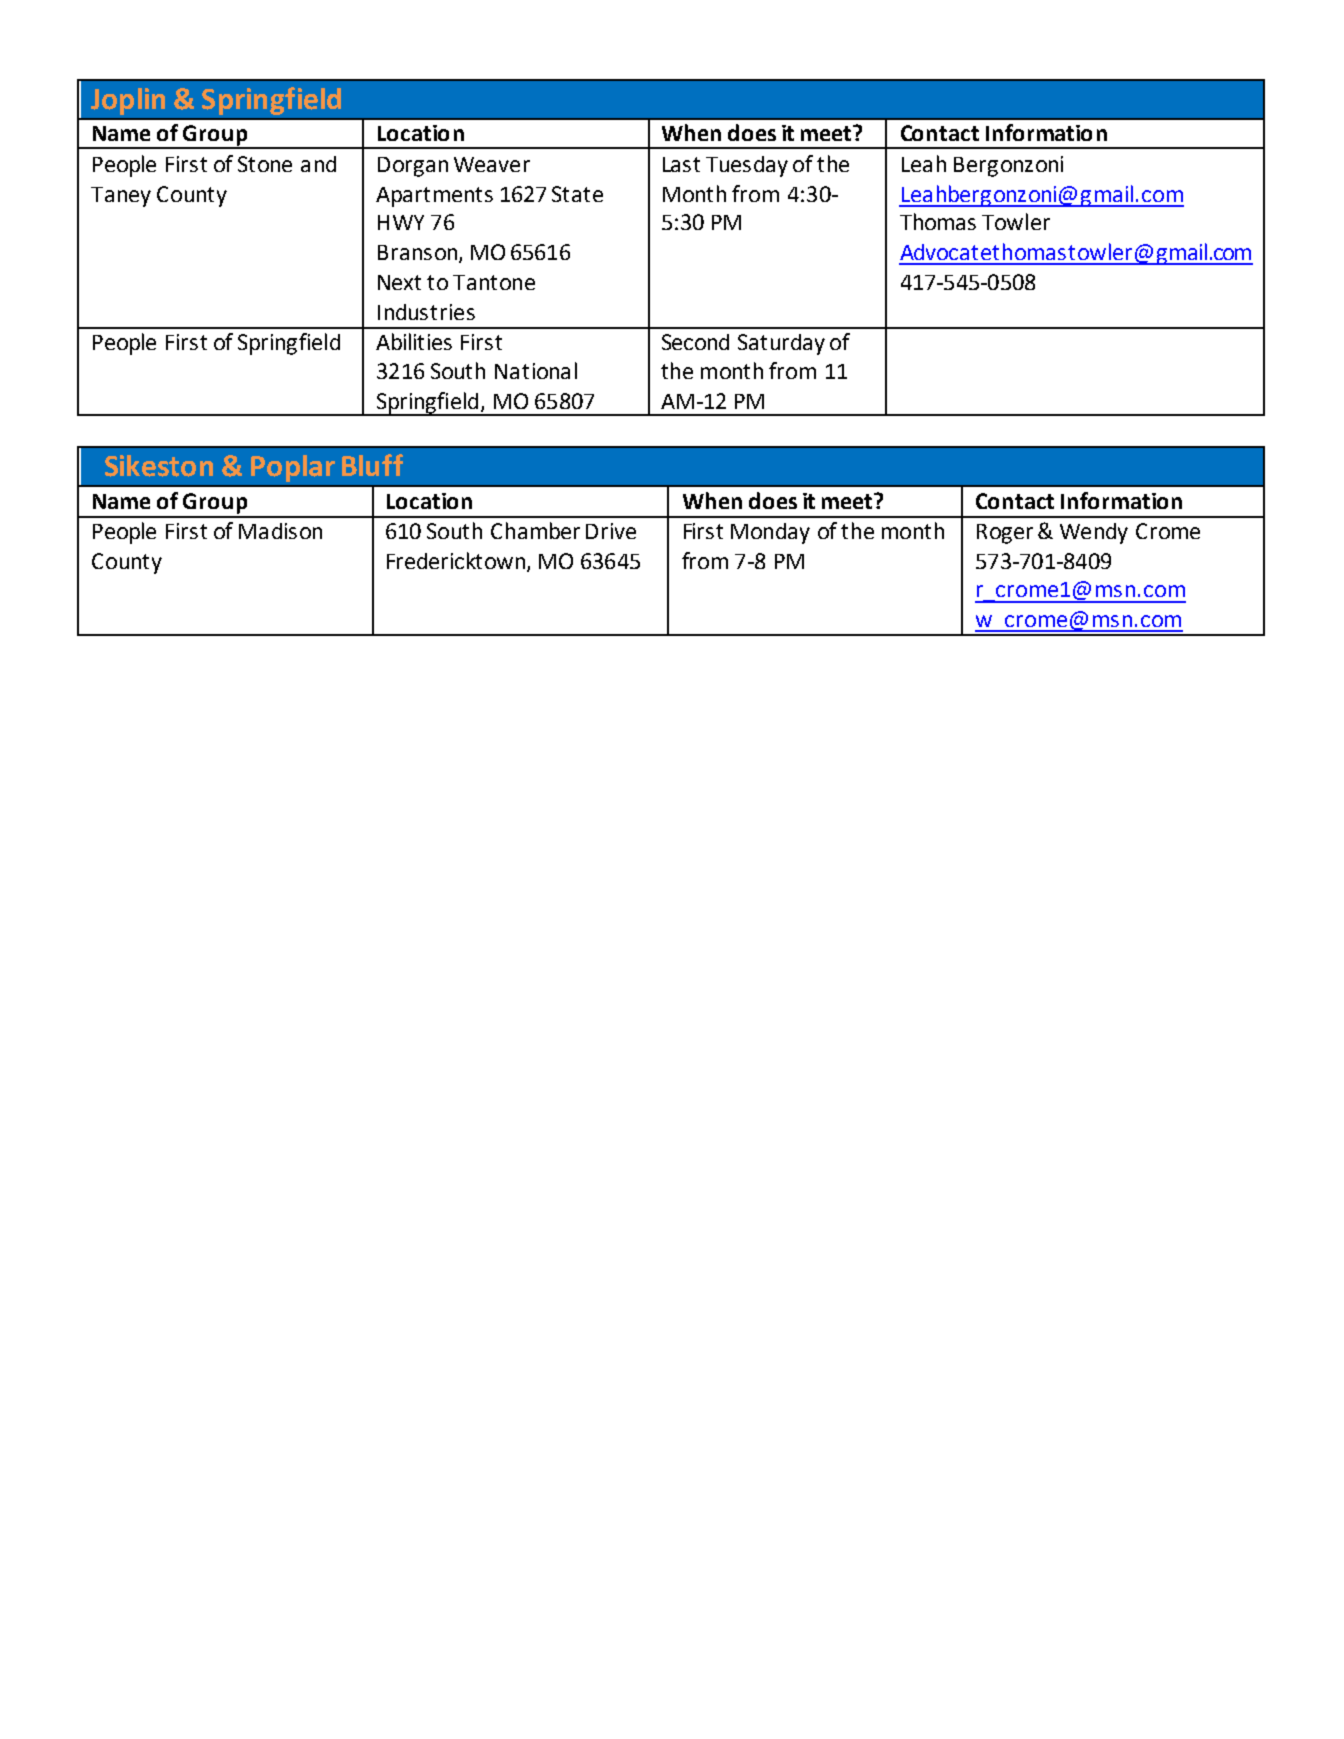 The height and width of the page is (1739, 1344). I want to click on Roger, so click(1005, 534).
